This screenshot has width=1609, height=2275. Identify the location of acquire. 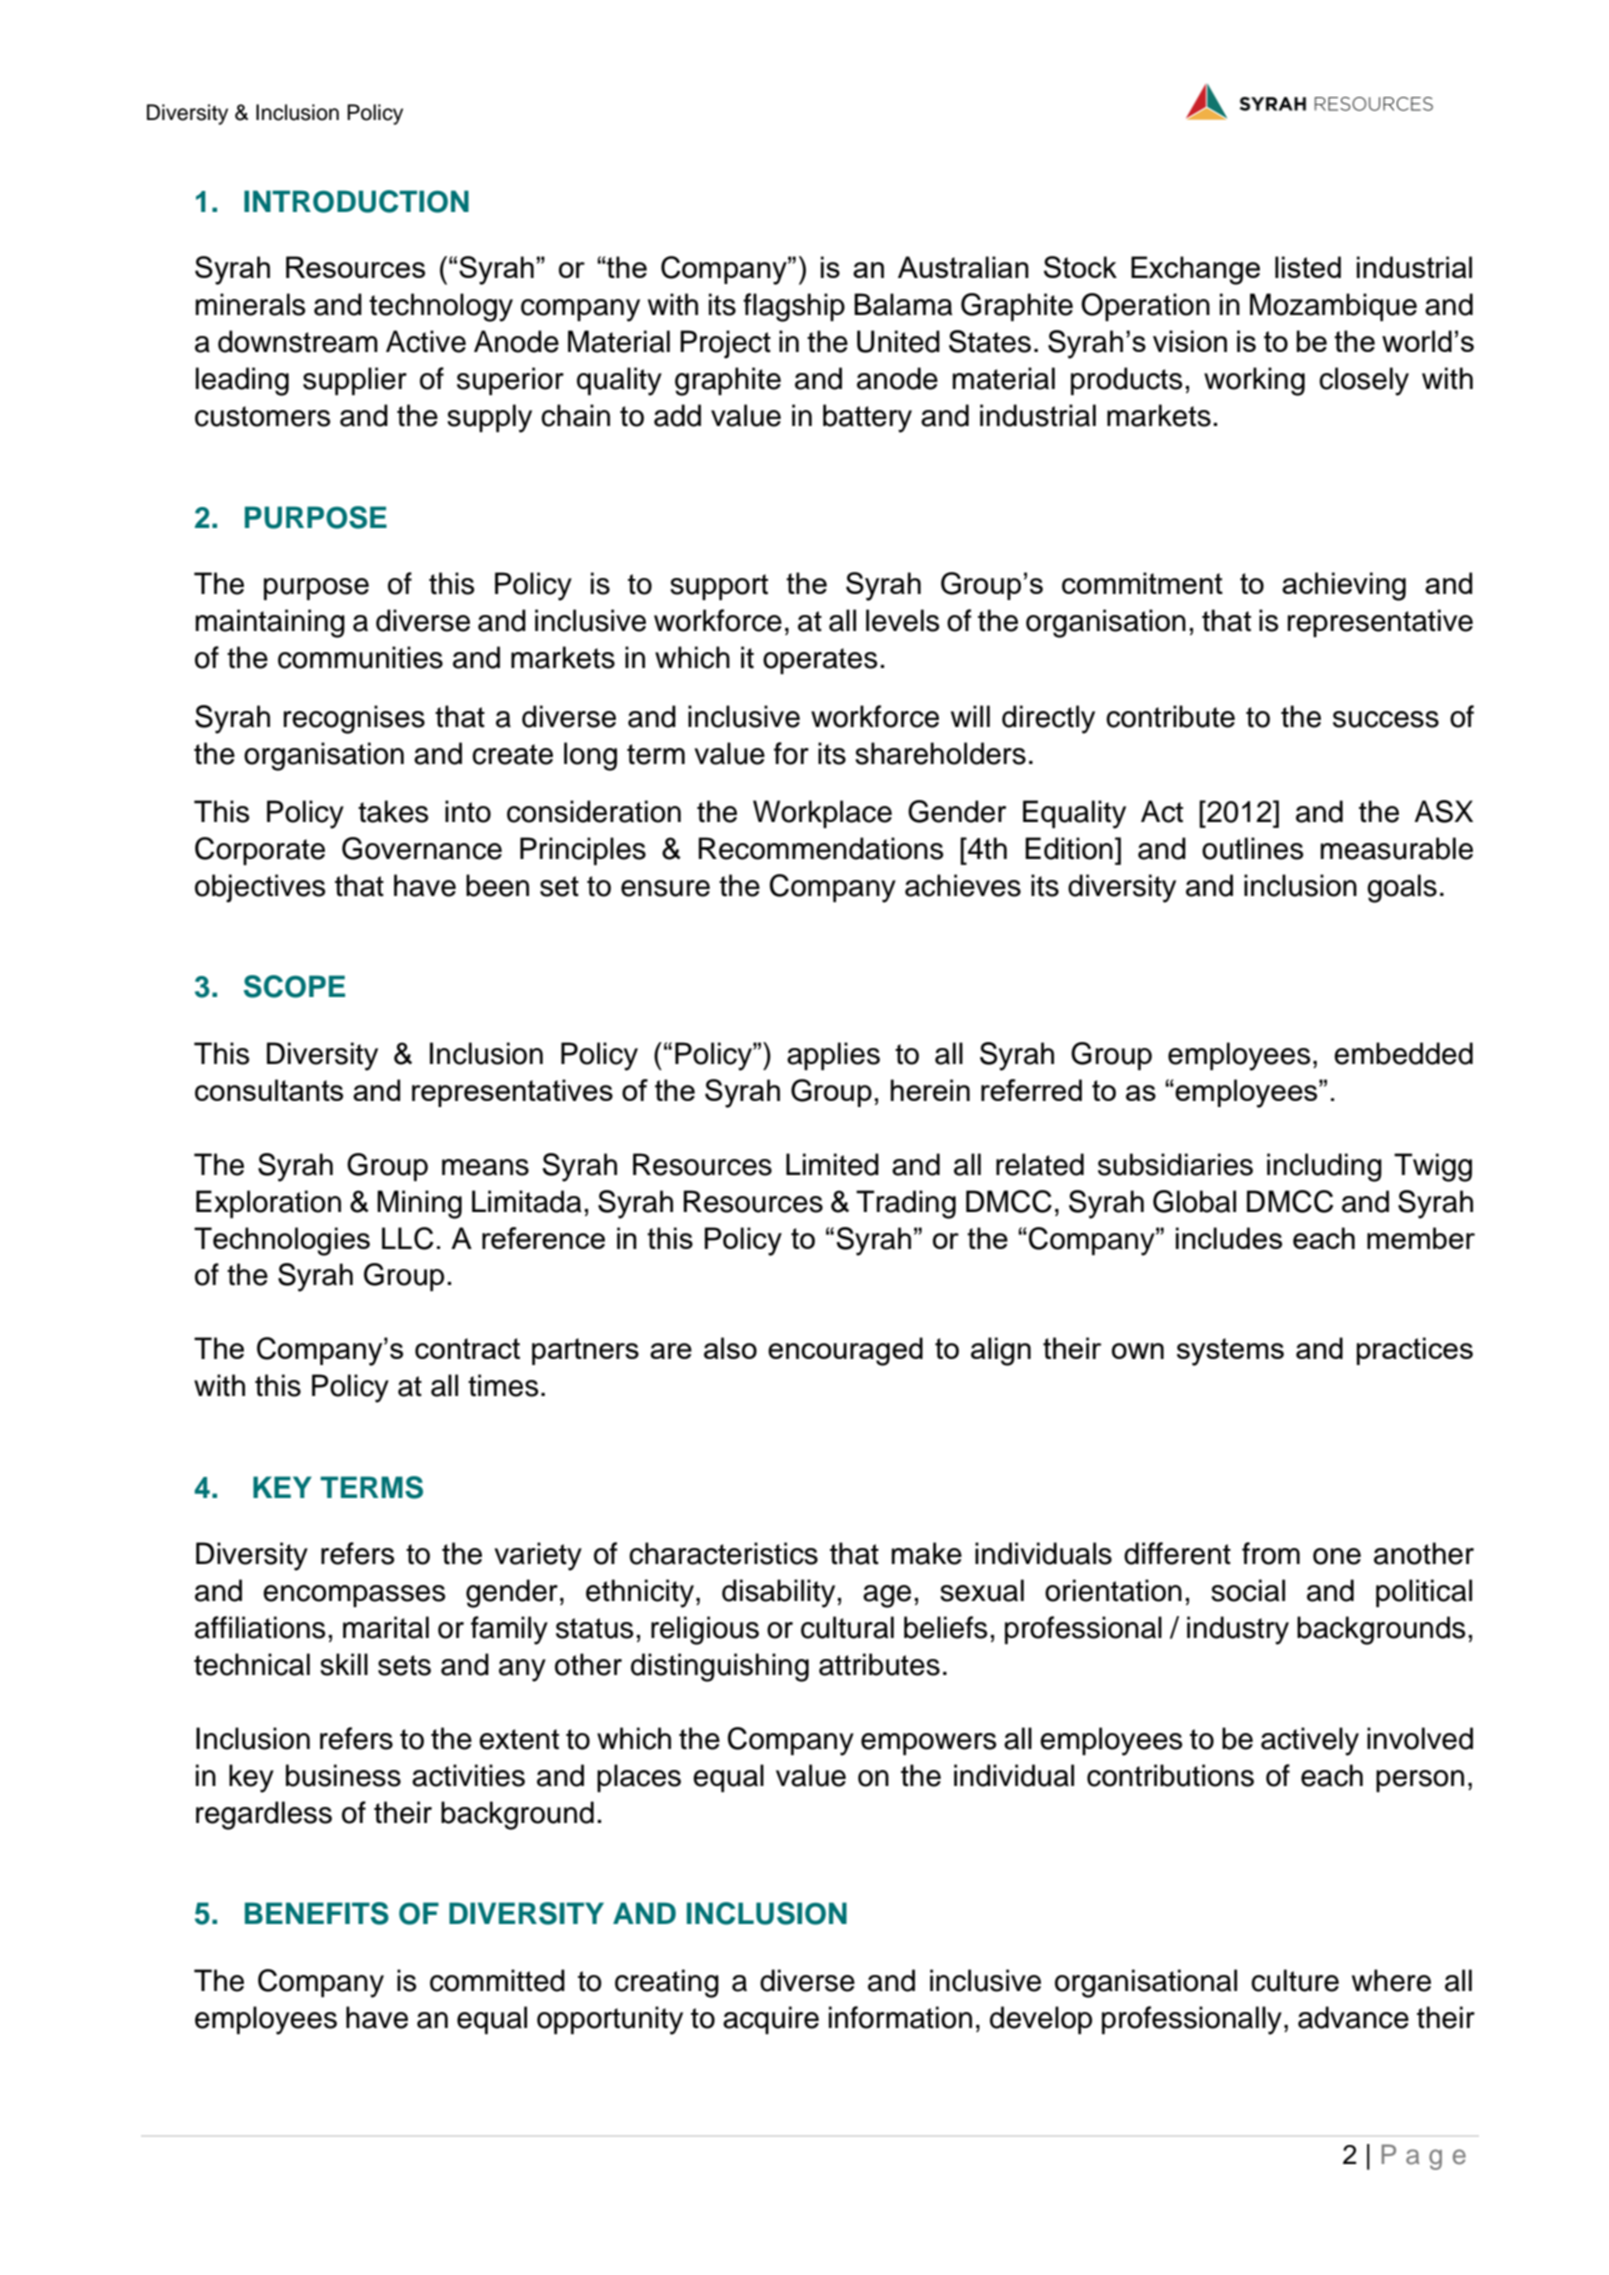
(771, 2020).
